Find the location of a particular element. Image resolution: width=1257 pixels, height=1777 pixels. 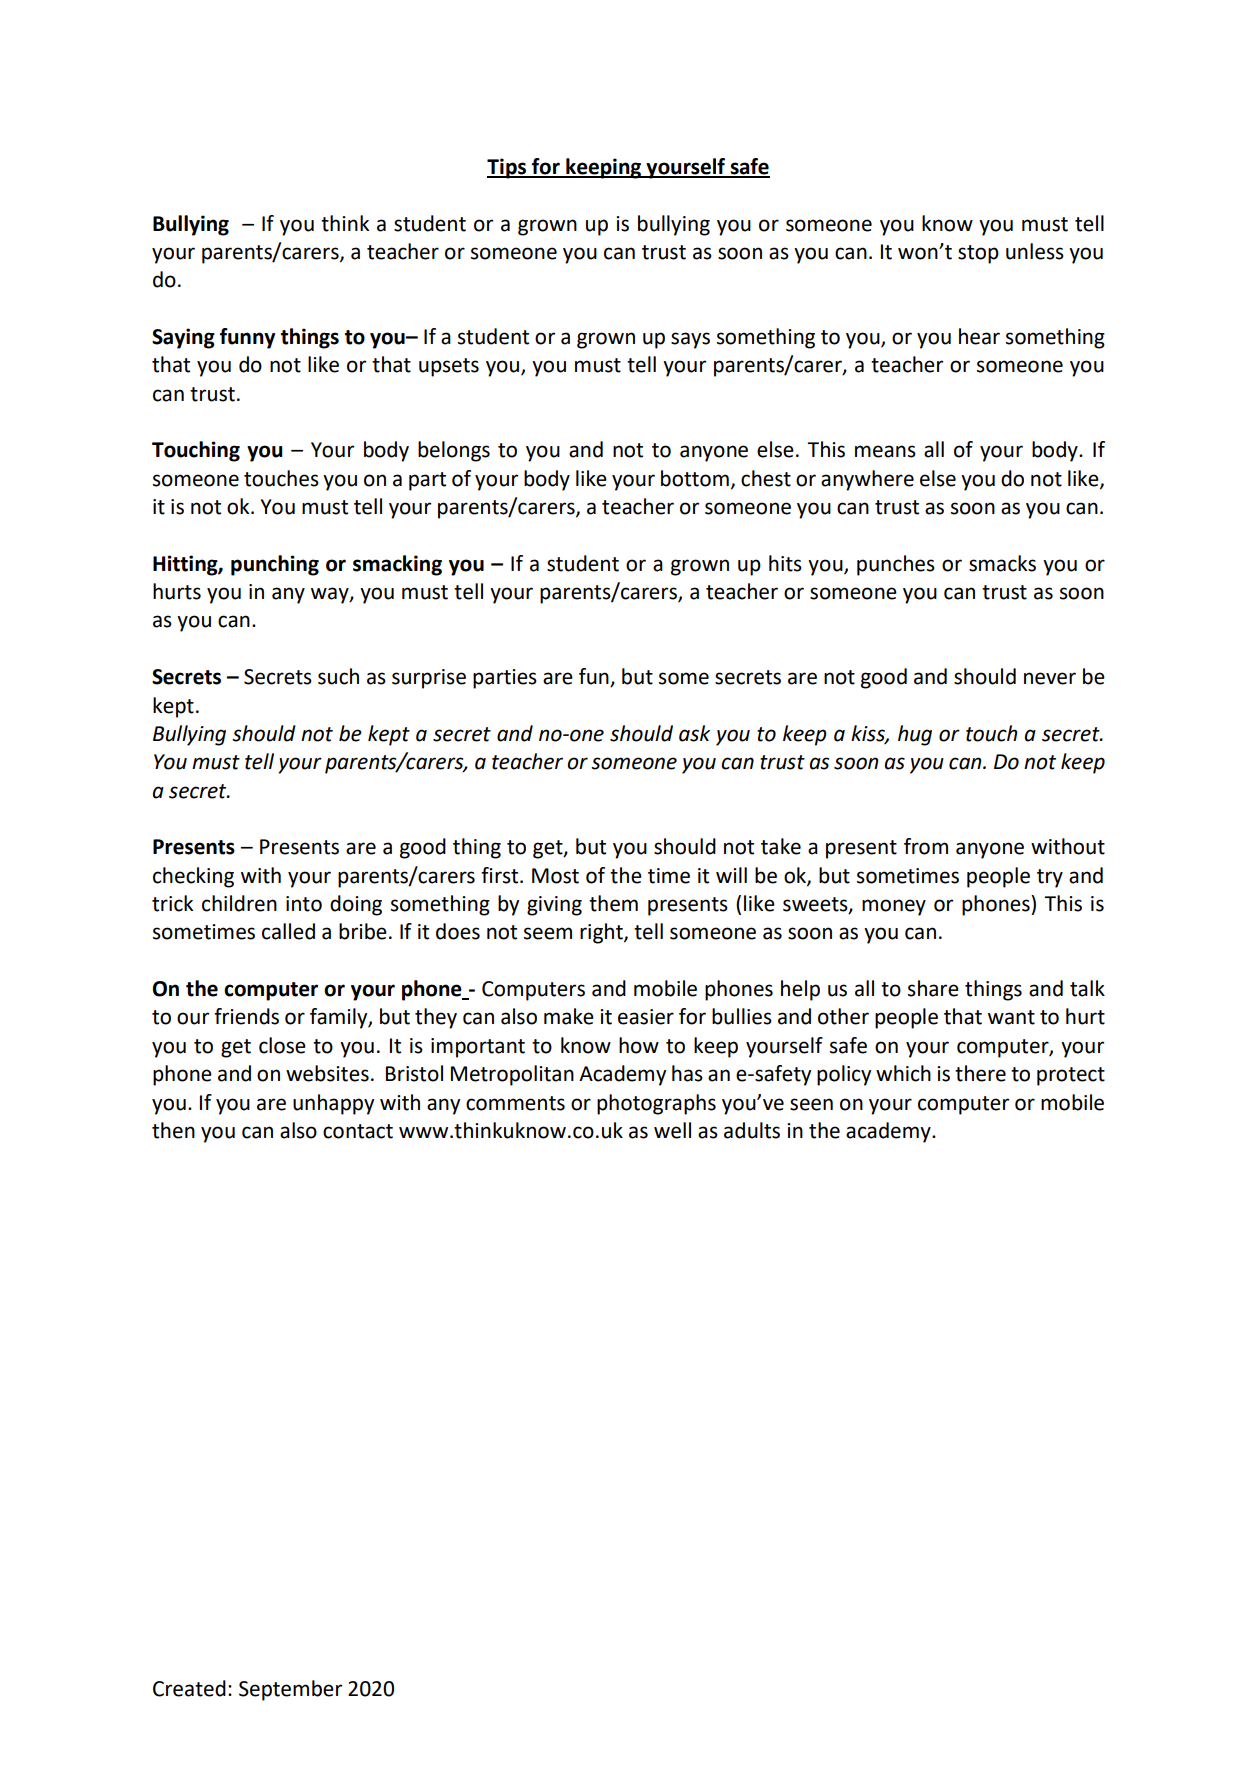

stop is located at coordinates (978, 254).
